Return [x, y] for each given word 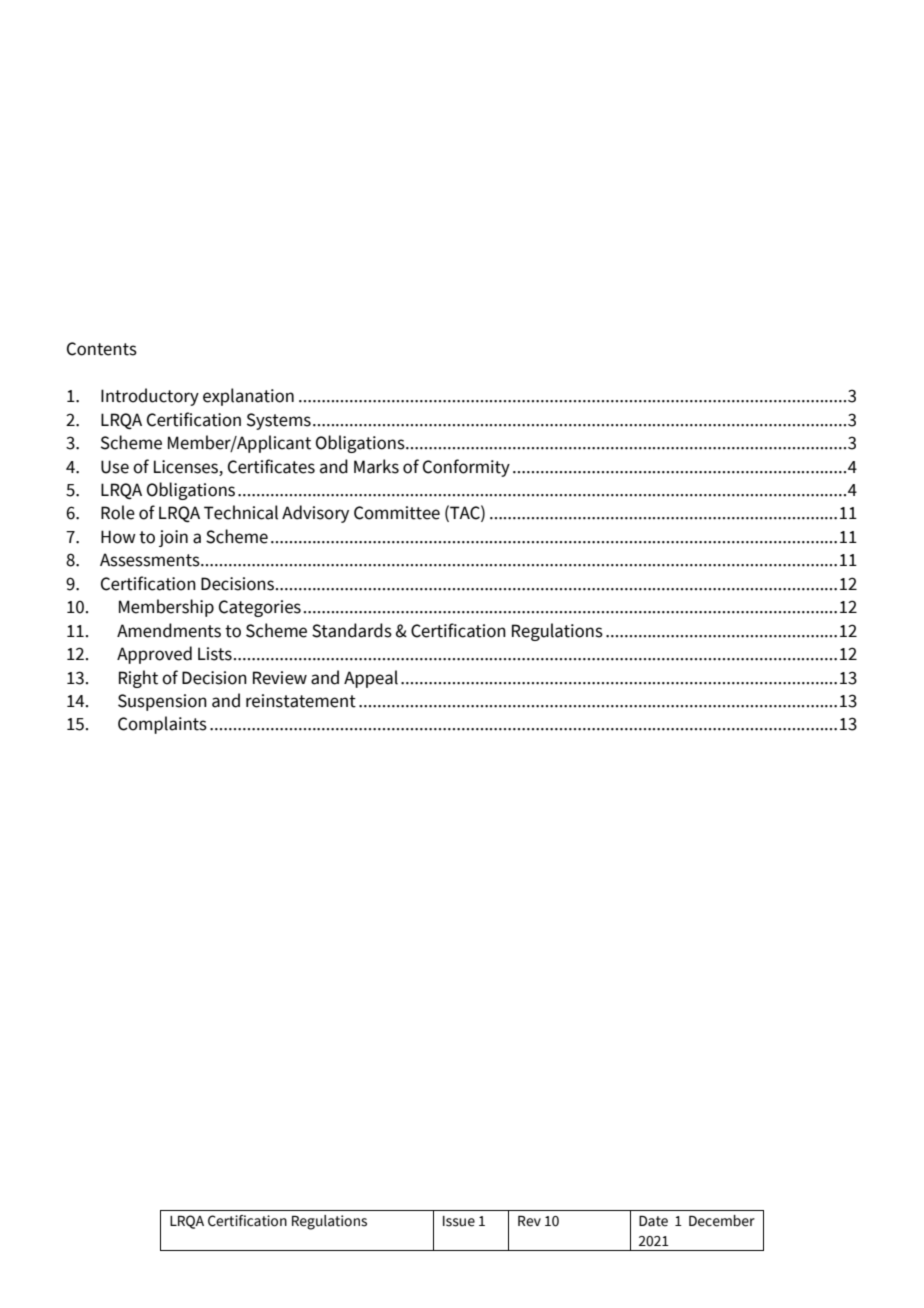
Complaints [162, 725]
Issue [459, 1221]
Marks [376, 466]
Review [280, 678]
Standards [352, 630]
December [722, 1221]
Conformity [466, 468]
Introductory [150, 397]
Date [653, 1221]
